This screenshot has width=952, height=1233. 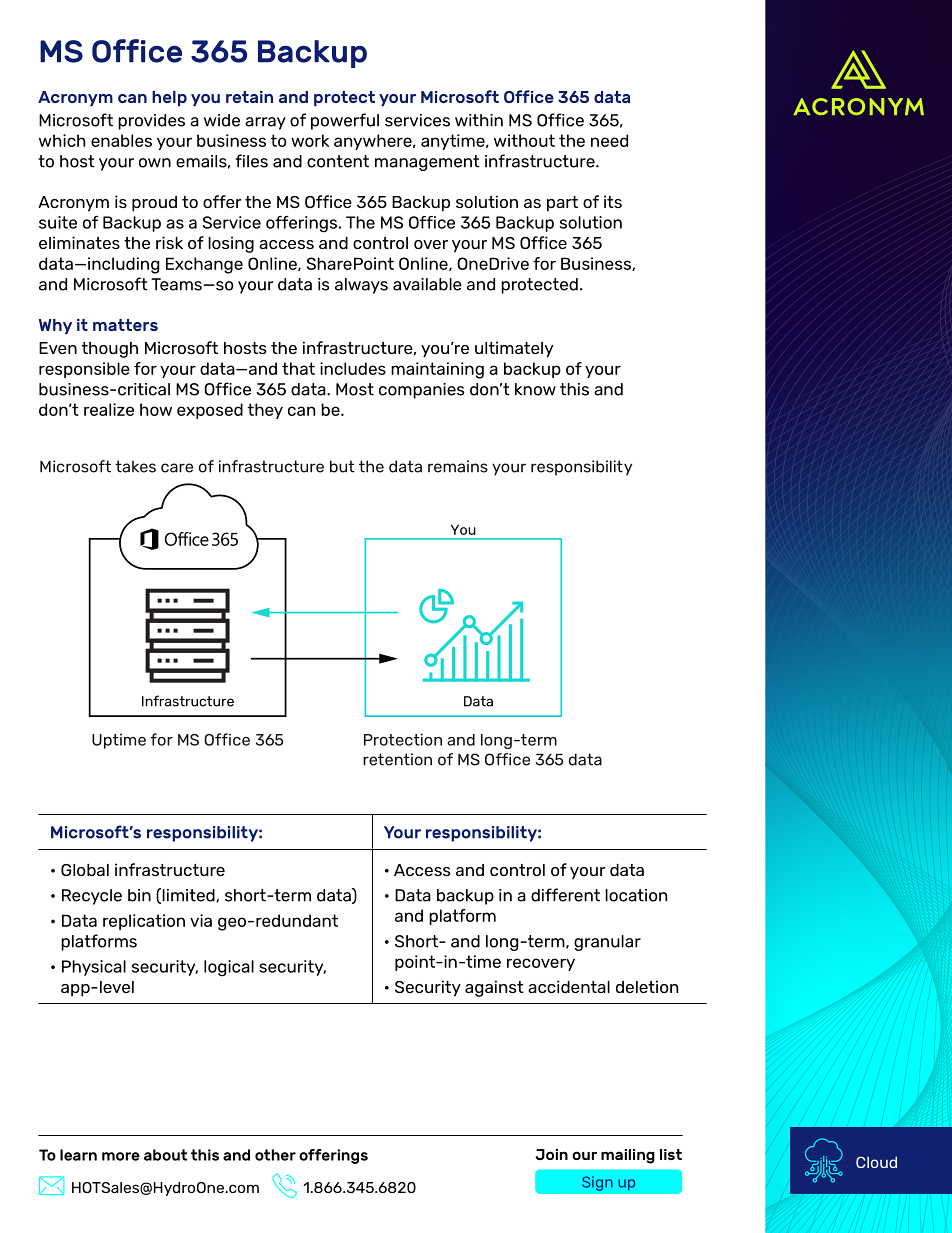 I want to click on different, so click(x=565, y=895).
